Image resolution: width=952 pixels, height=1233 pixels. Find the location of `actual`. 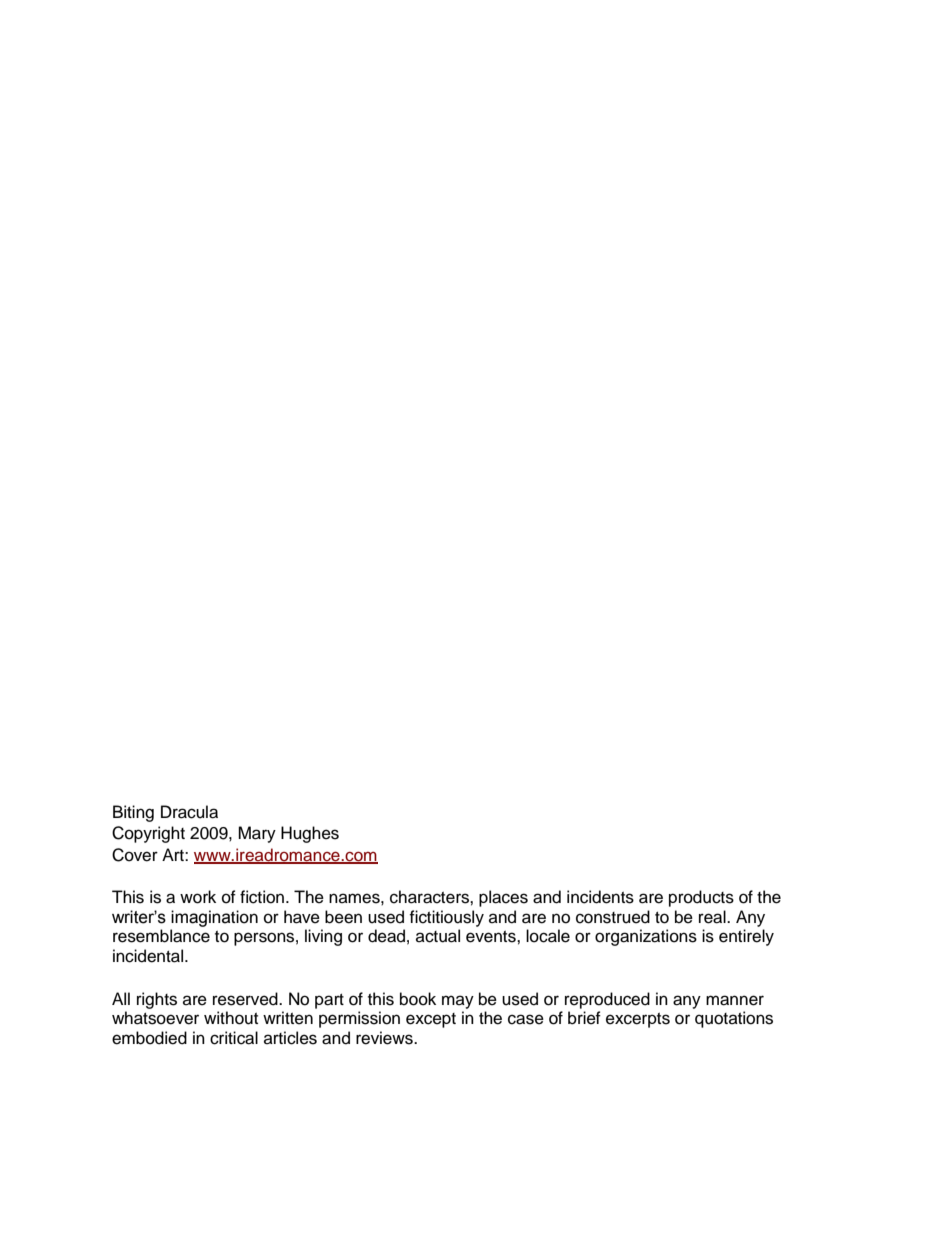

actual is located at coordinates (438, 936).
